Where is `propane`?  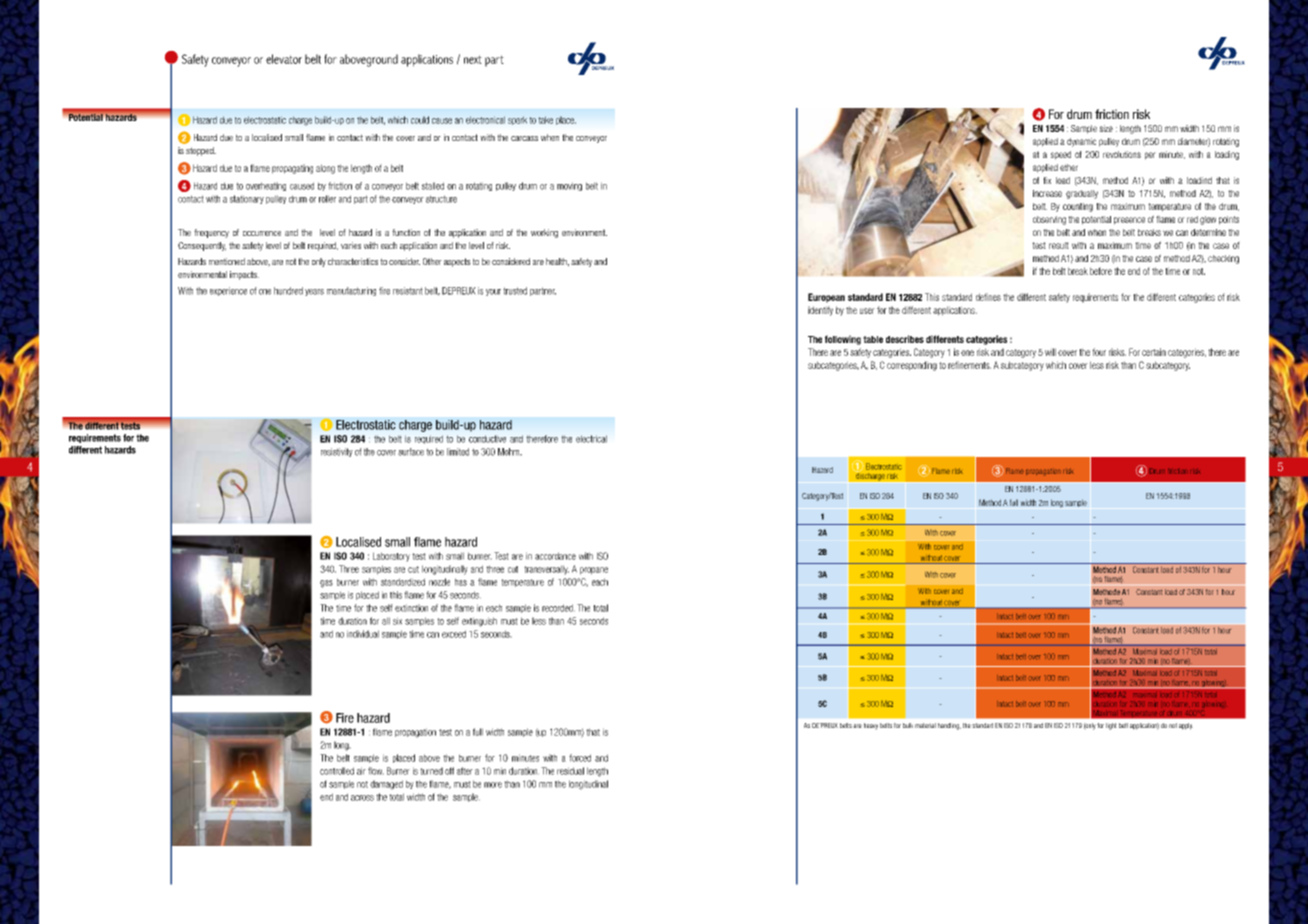
propane is located at coordinates (594, 571).
